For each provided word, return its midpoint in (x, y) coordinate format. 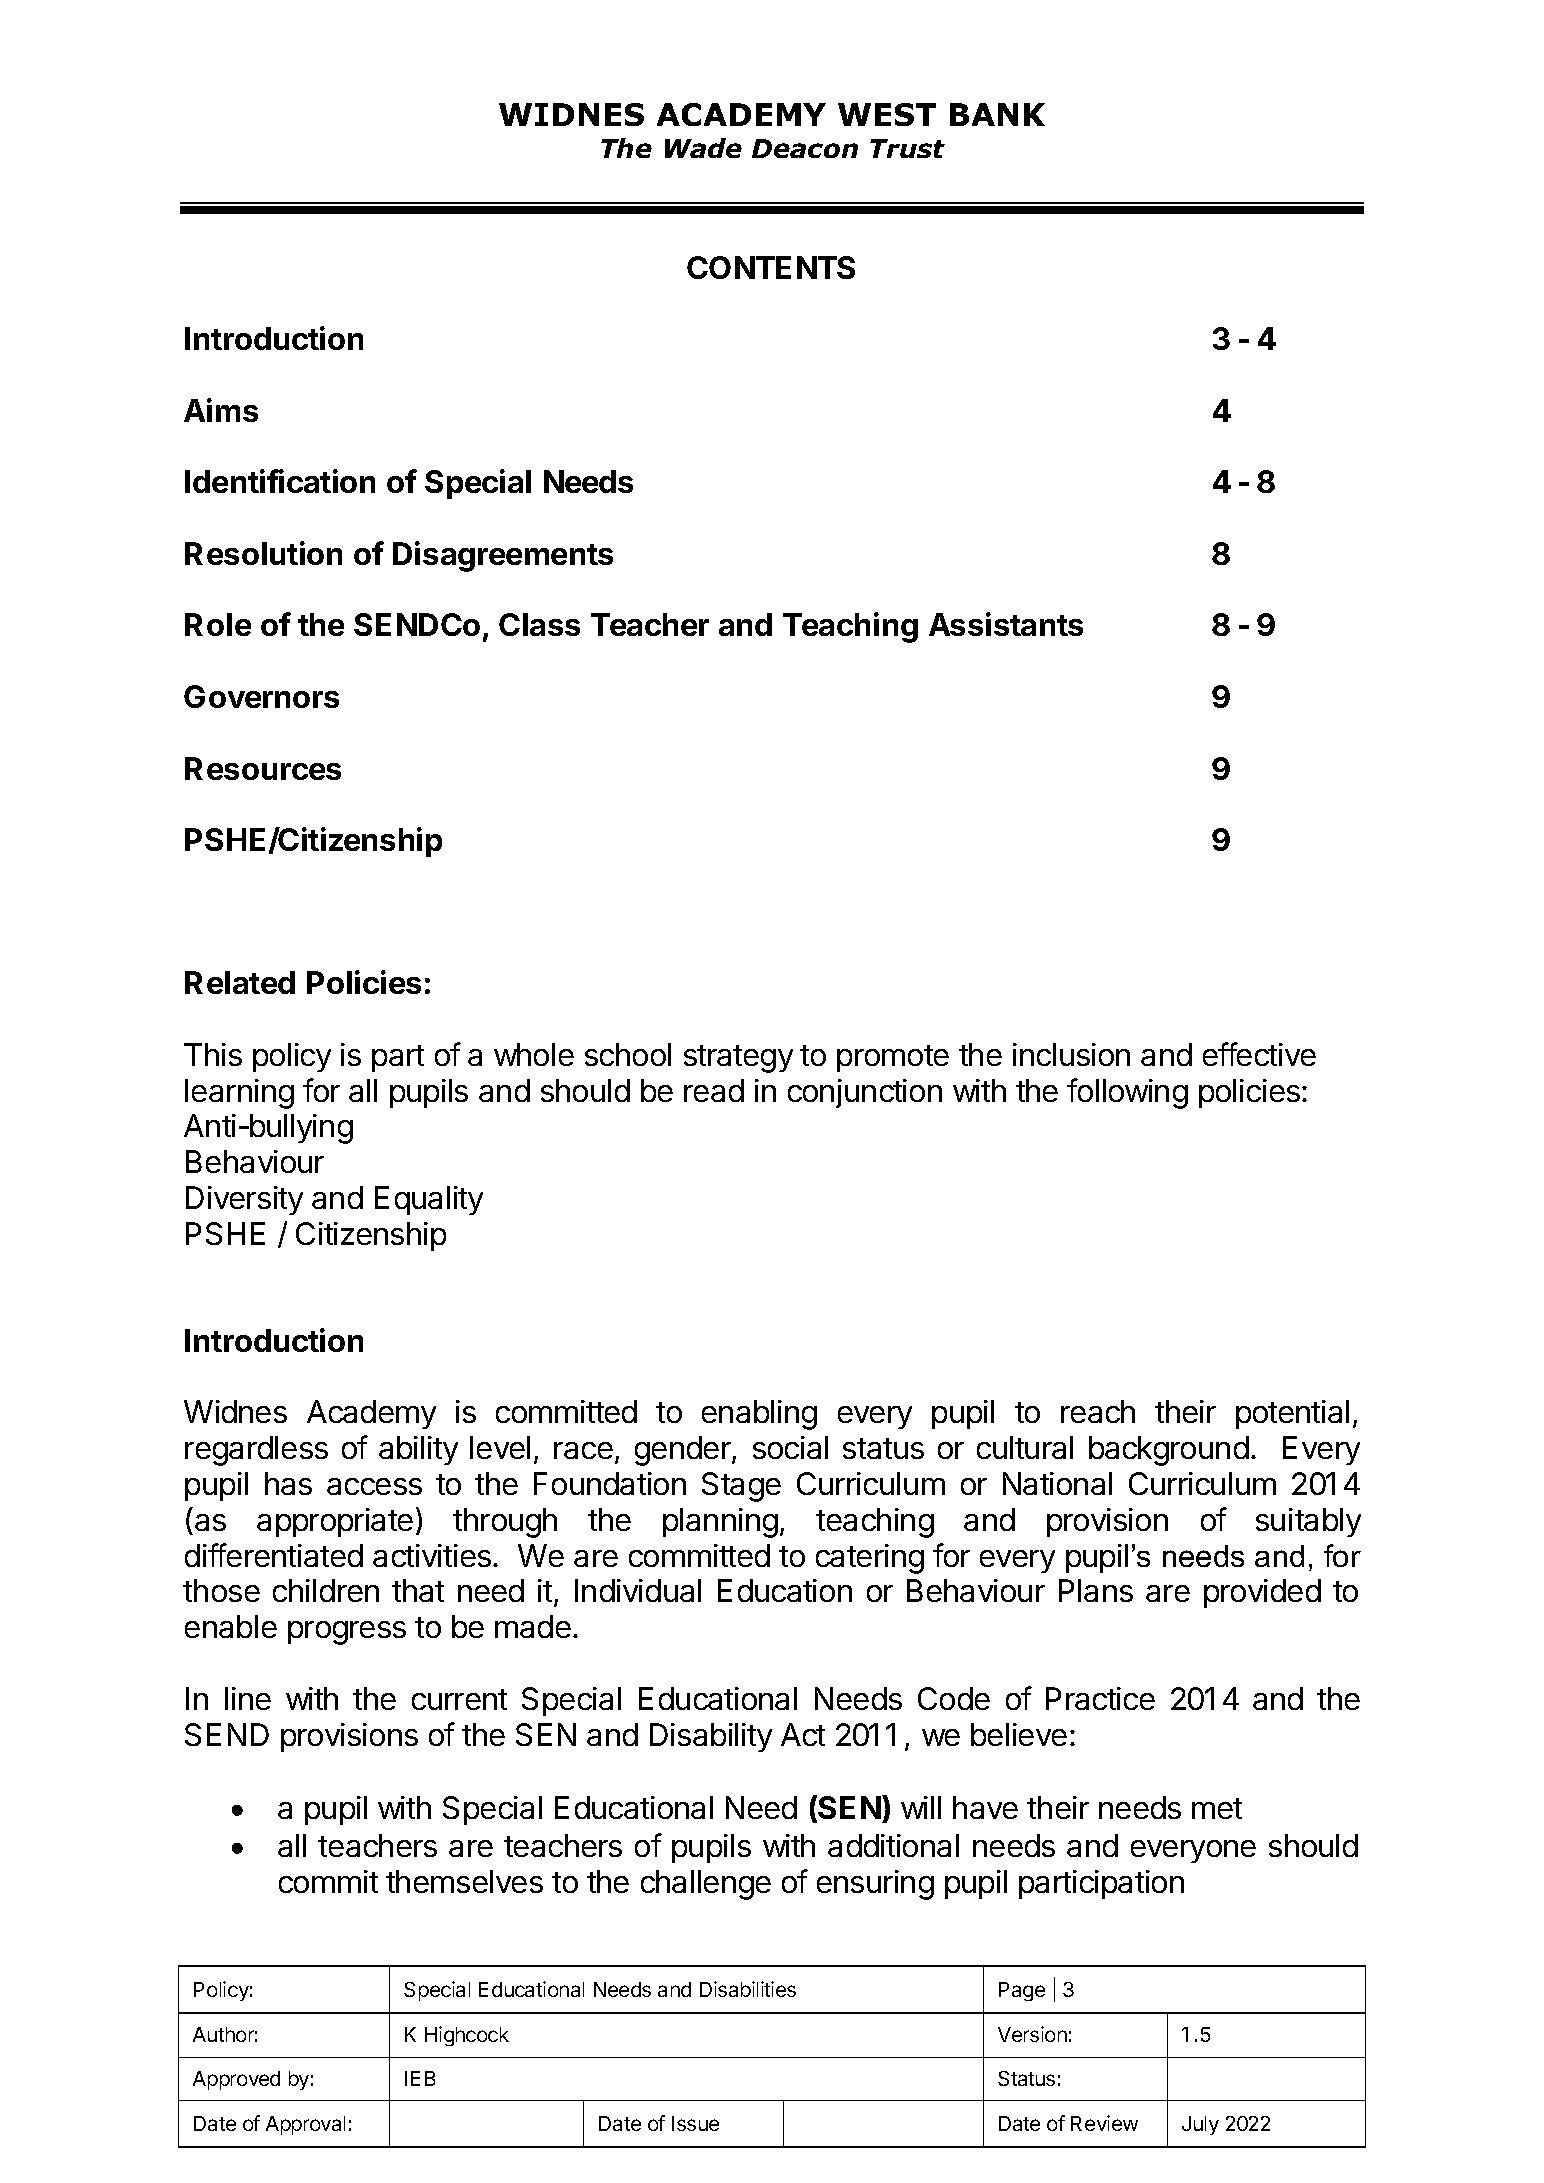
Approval (305, 2125)
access (374, 1486)
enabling (759, 1415)
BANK (997, 114)
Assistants (1006, 624)
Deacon (805, 148)
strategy (738, 1059)
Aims (221, 410)
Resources (263, 768)
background (1169, 1451)
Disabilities (748, 1989)
